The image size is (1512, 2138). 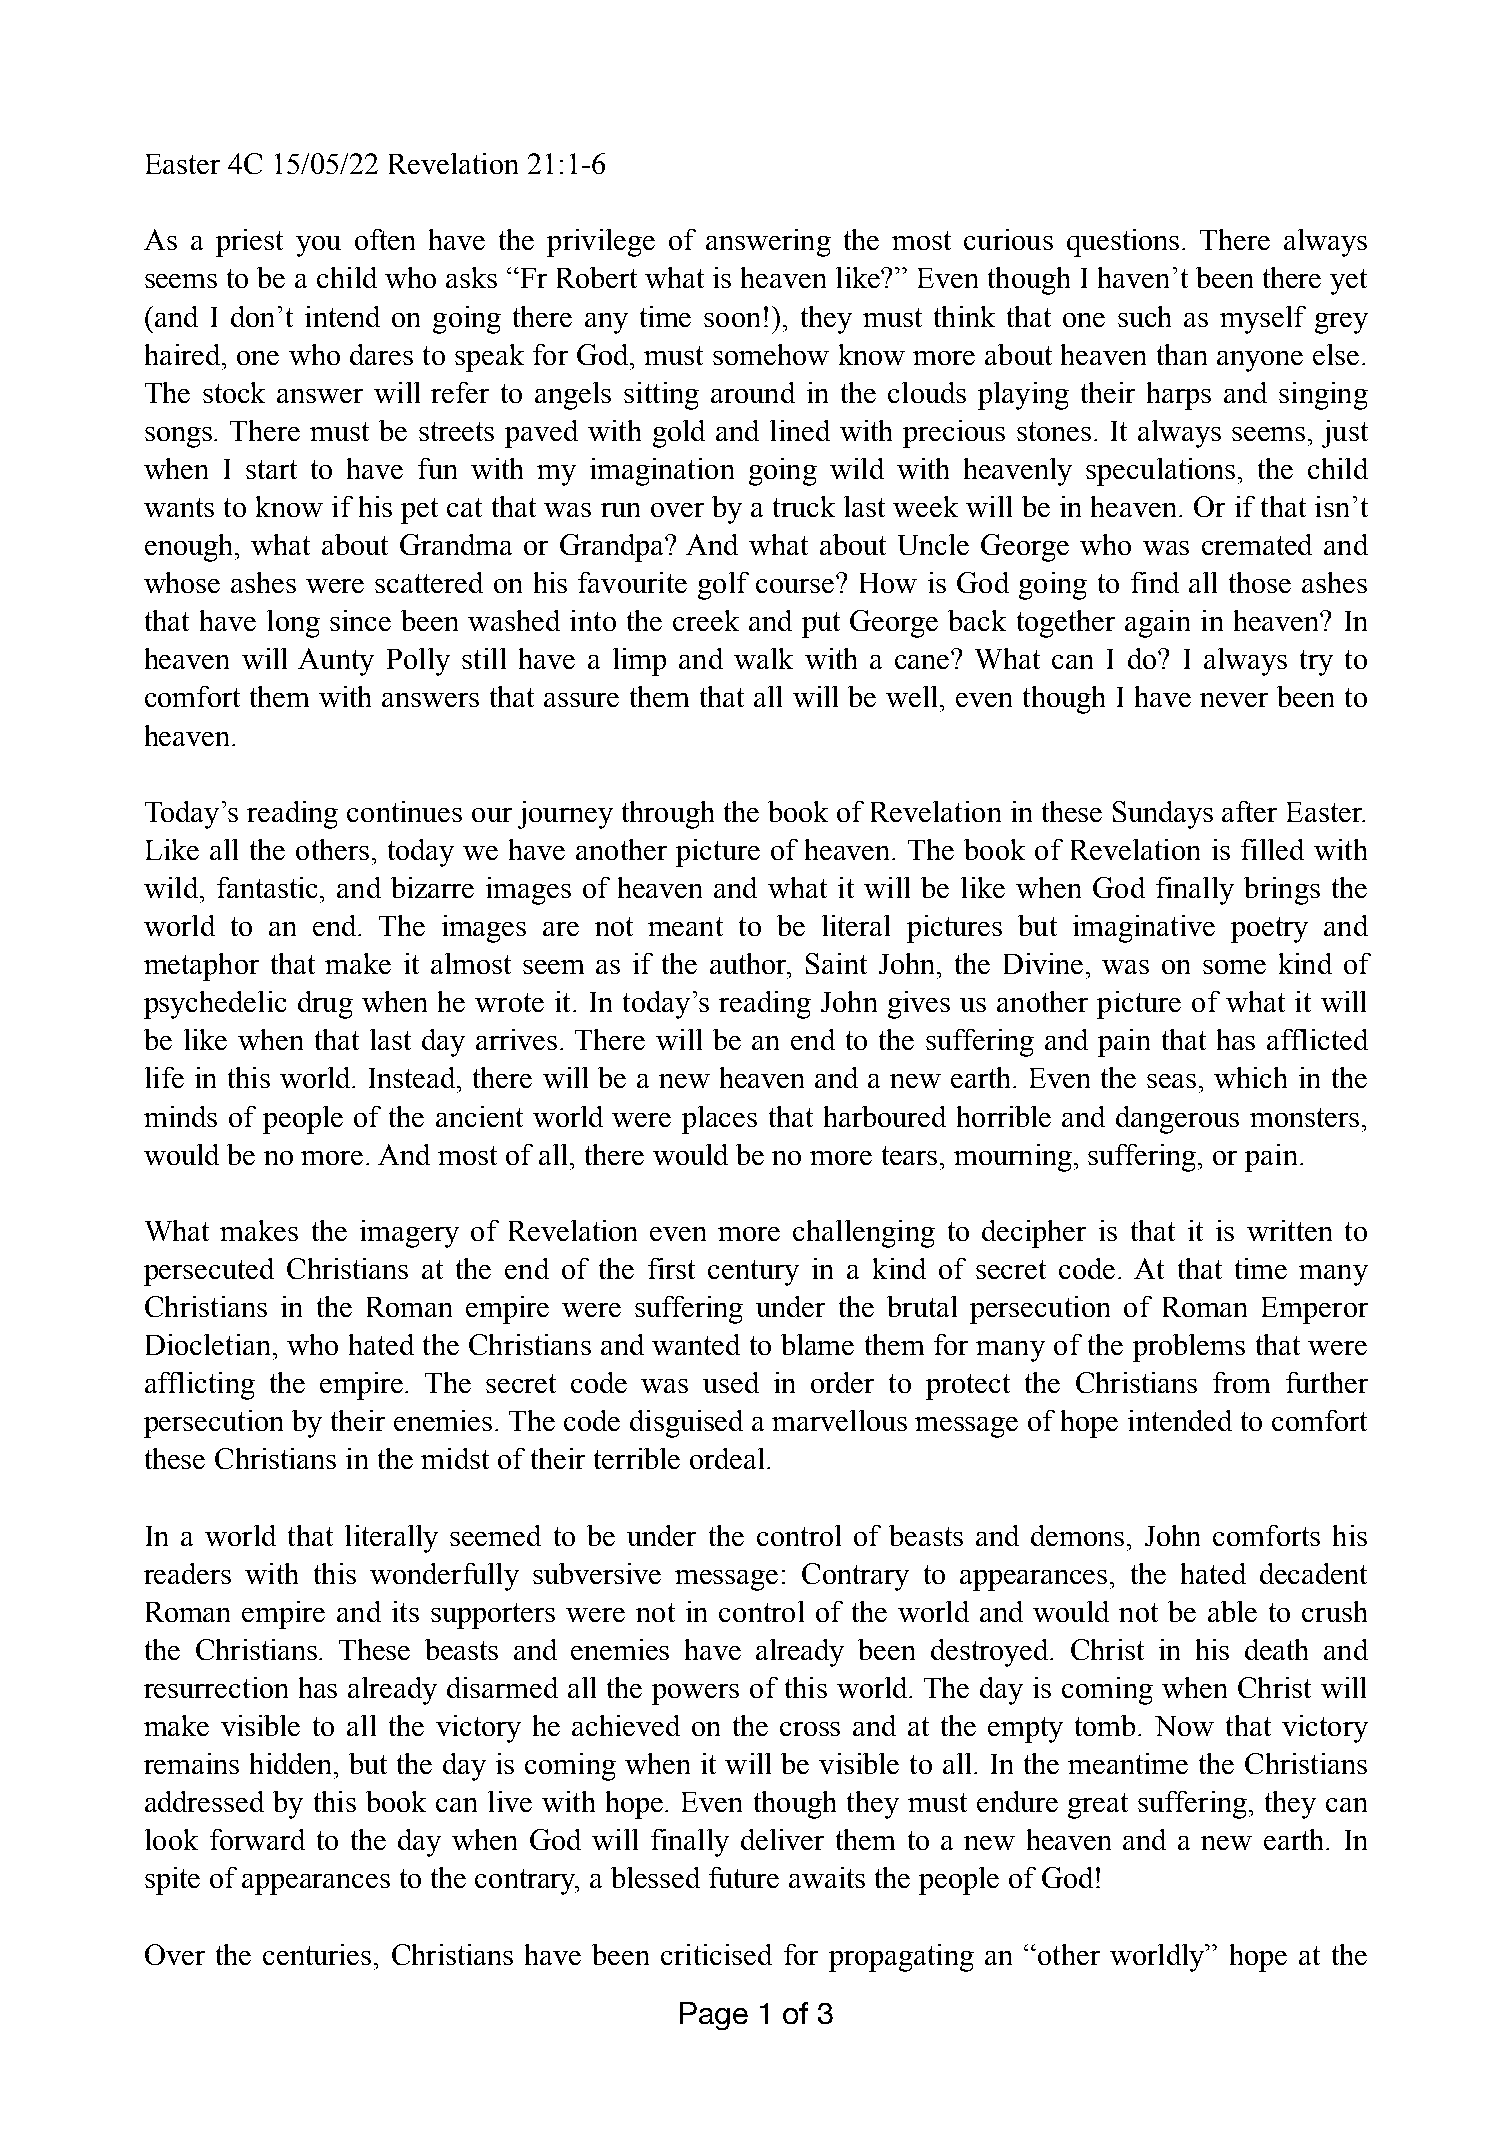 What do you see at coordinates (269, 887) in the image?
I see `fantastic` at bounding box center [269, 887].
